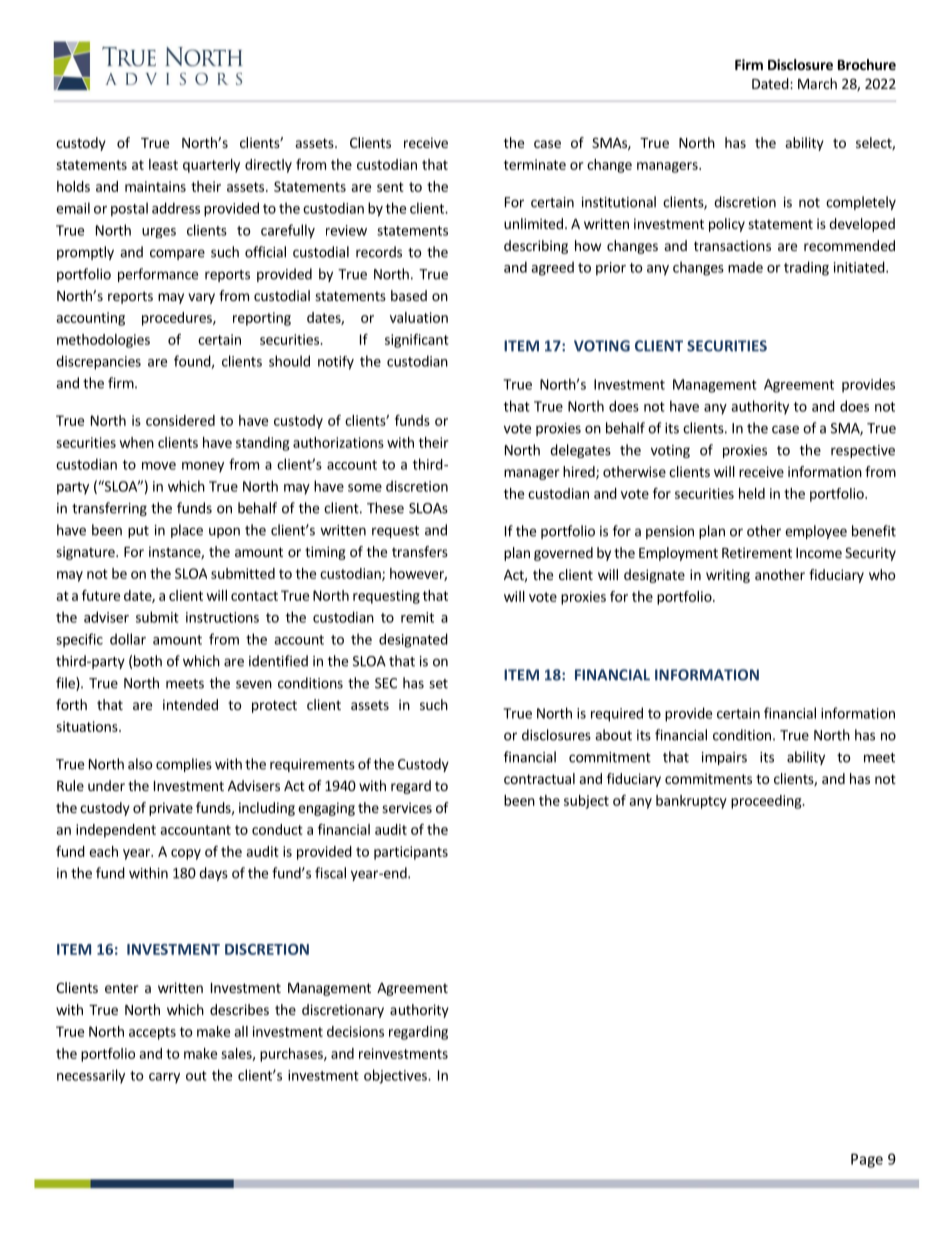 Image resolution: width=952 pixels, height=1233 pixels. I want to click on proceeding, so click(767, 802).
